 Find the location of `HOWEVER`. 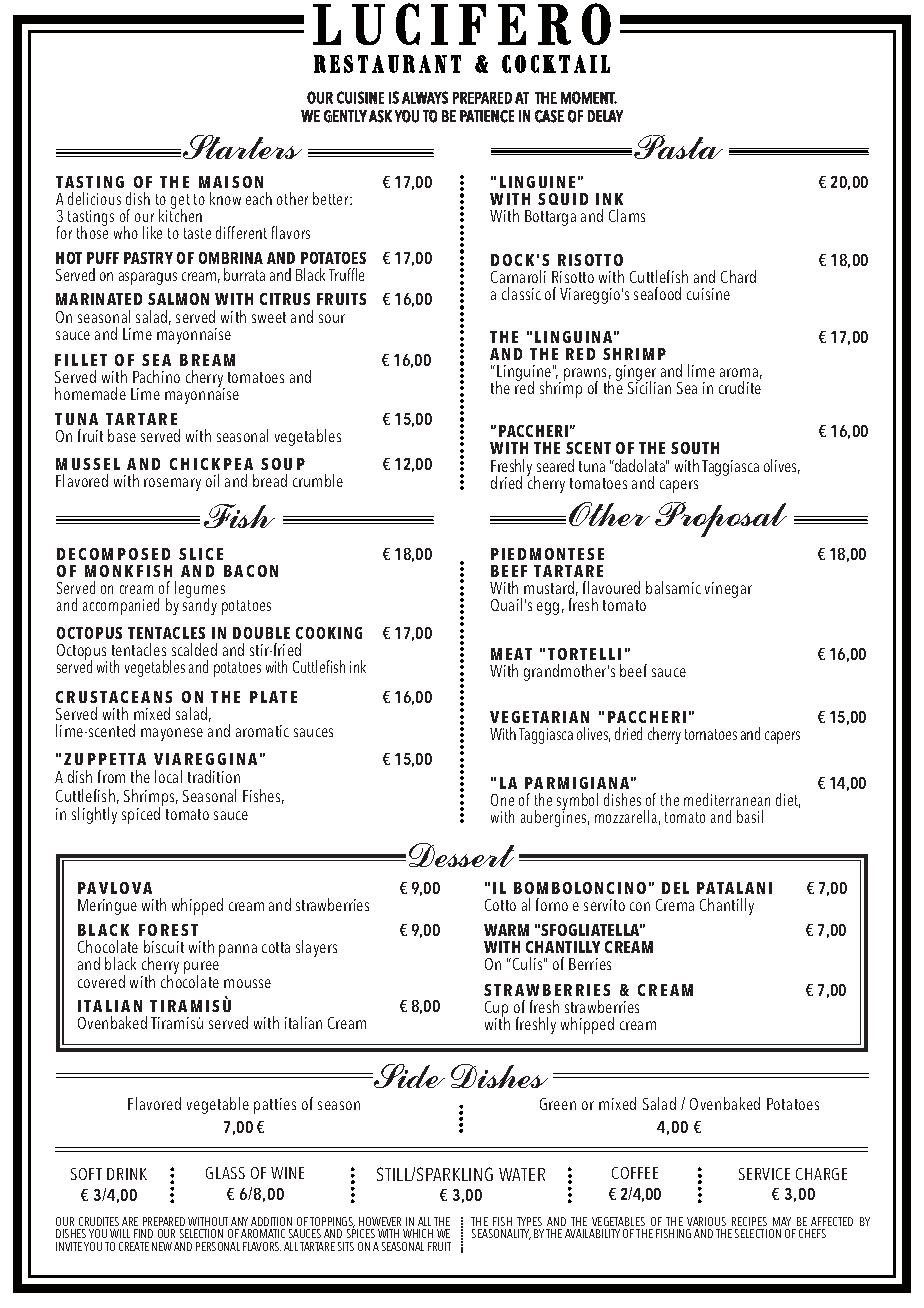

HOWEVER is located at coordinates (380, 1221).
